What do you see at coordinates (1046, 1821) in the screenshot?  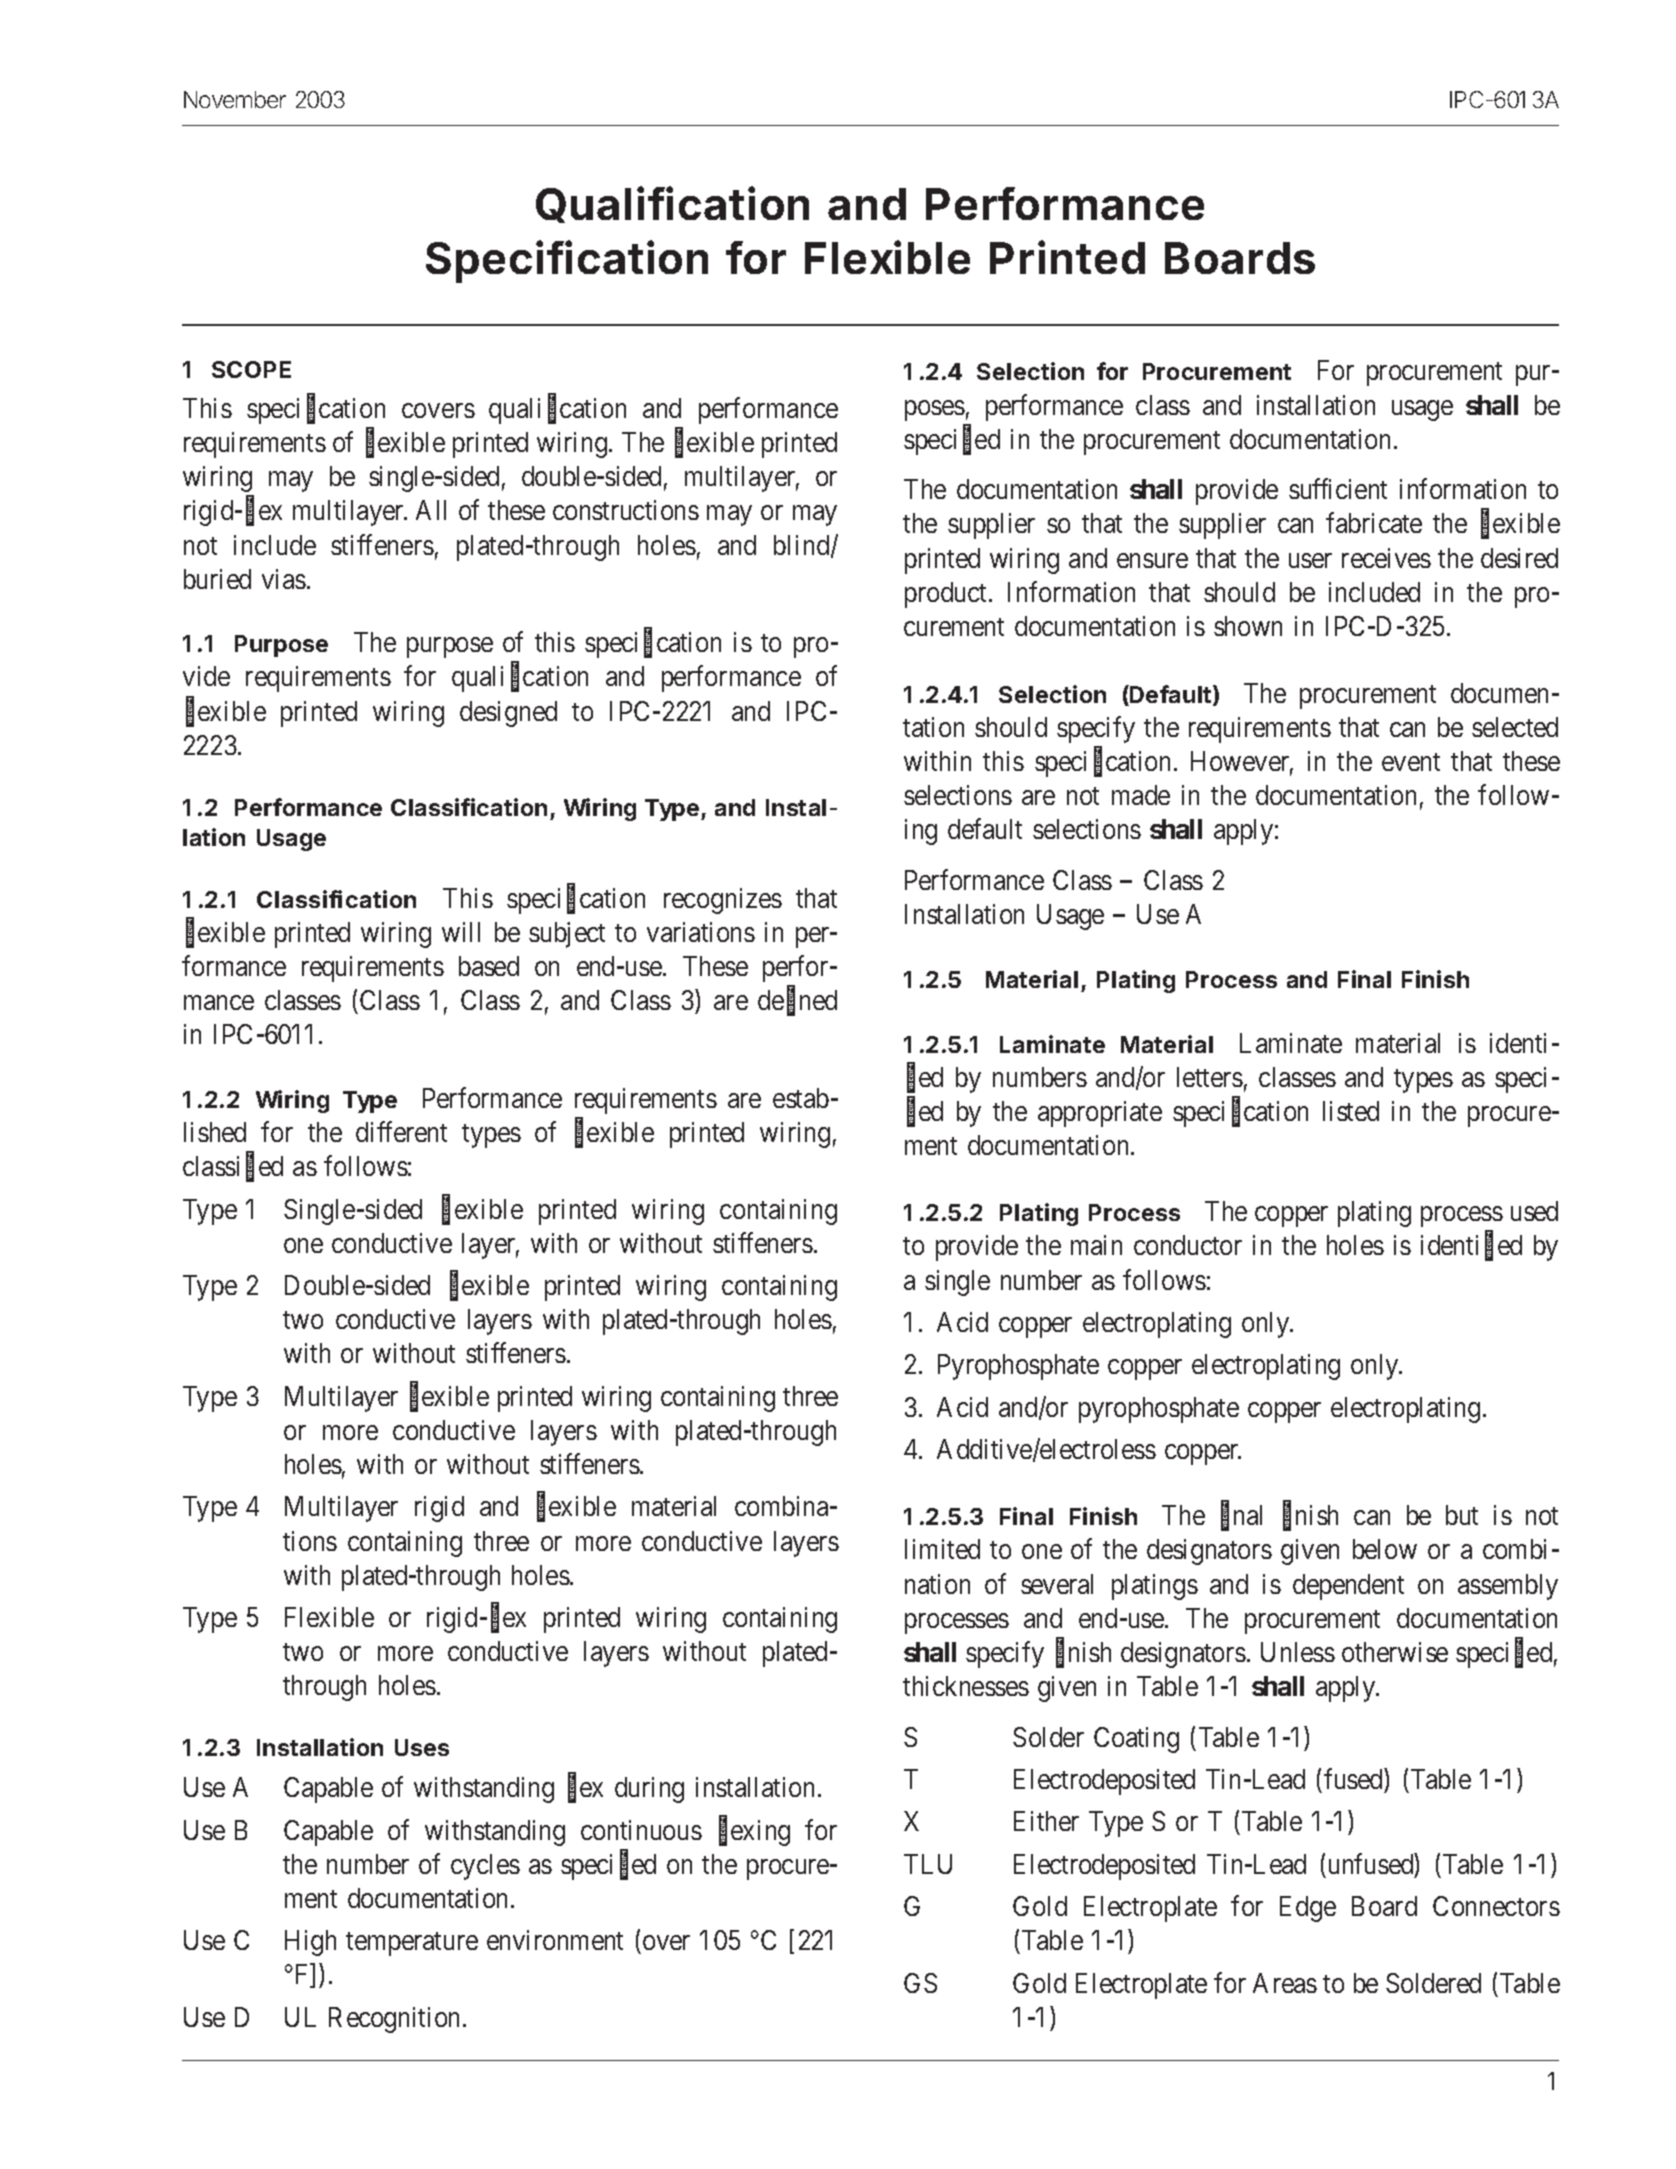 I see `Either` at bounding box center [1046, 1821].
